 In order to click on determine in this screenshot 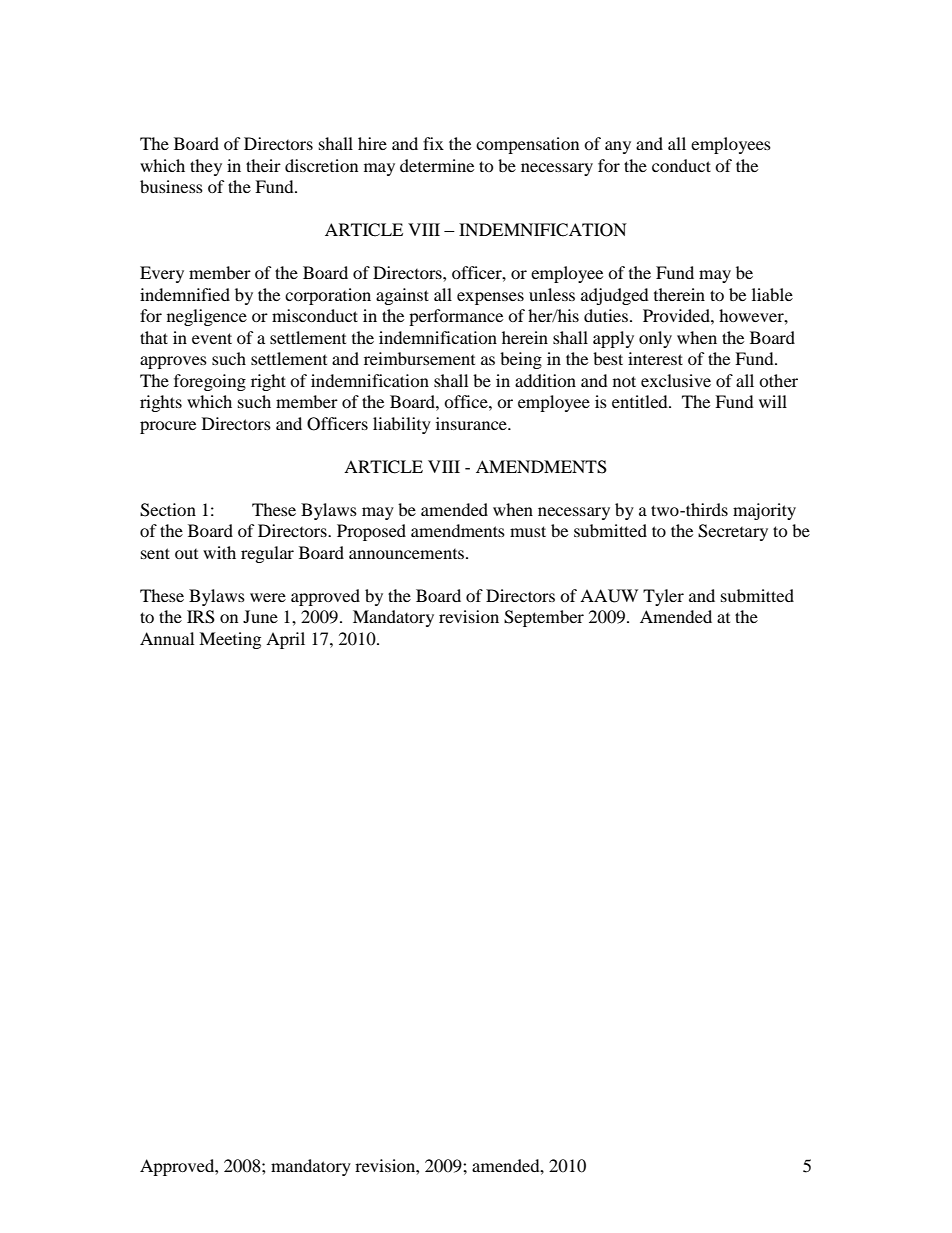, I will do `click(437, 165)`.
